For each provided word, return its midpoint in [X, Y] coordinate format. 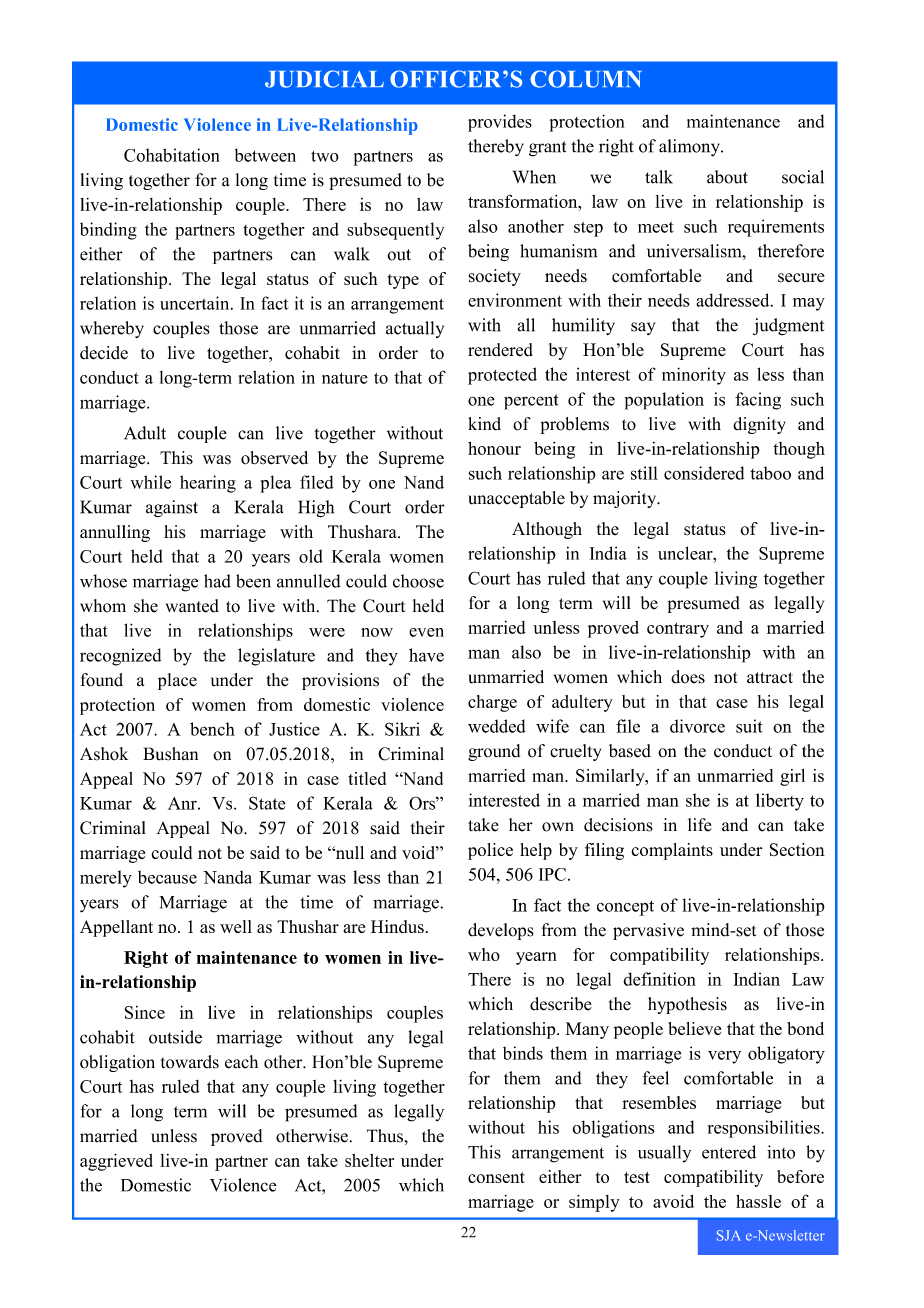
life [700, 825]
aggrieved [116, 1162]
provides [500, 123]
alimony [690, 148]
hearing [208, 484]
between [265, 155]
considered [704, 473]
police [490, 851]
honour [494, 448]
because [167, 877]
